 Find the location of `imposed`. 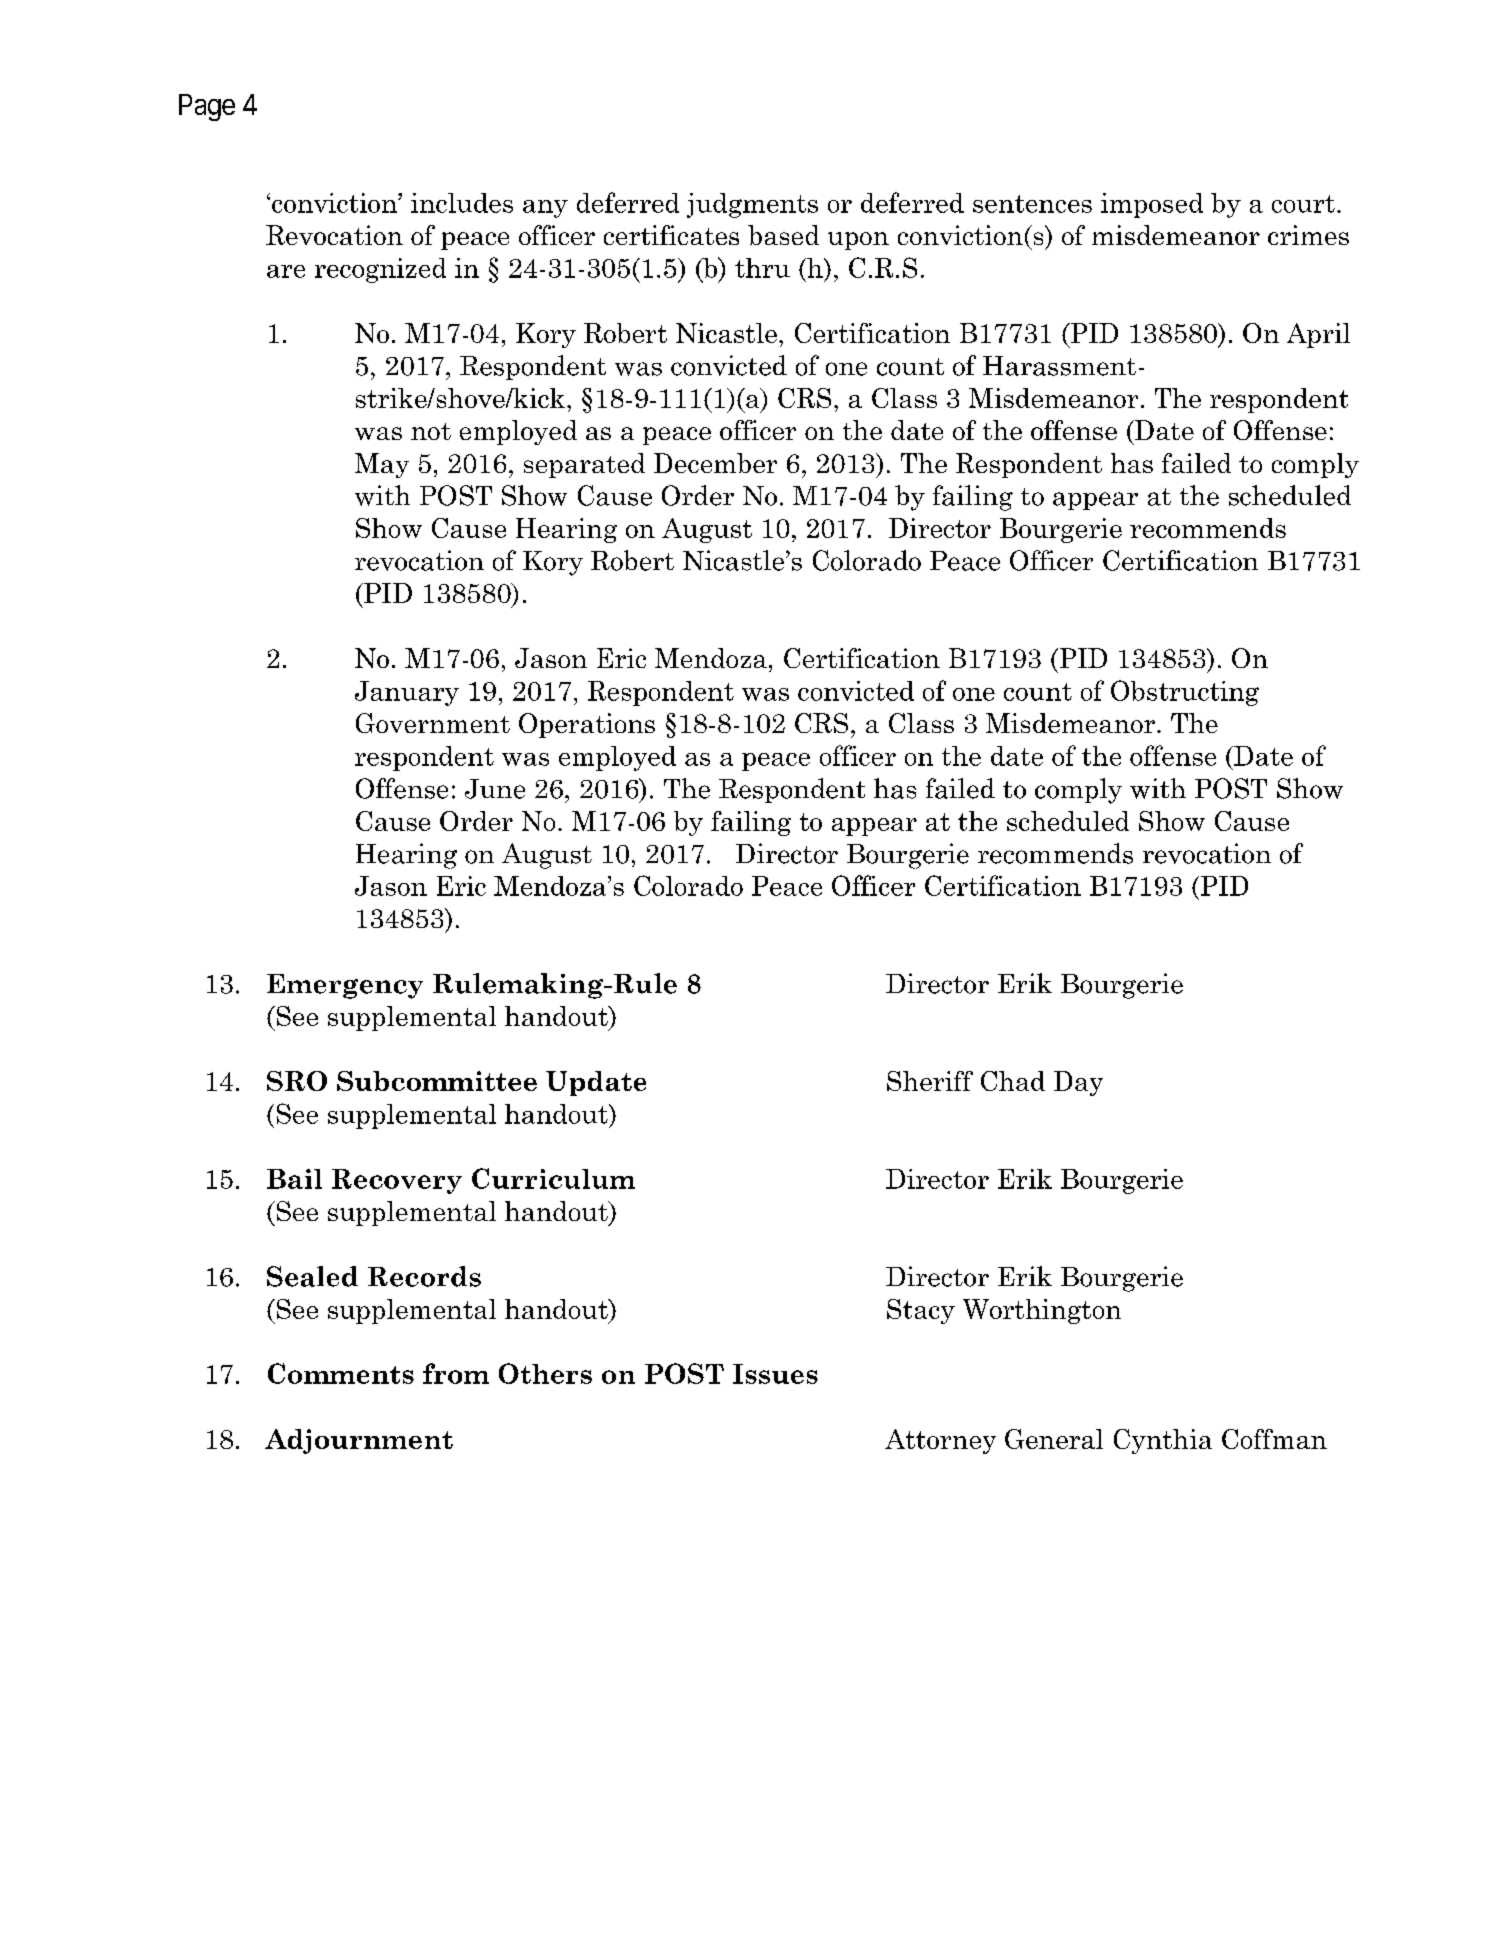

imposed is located at coordinates (1152, 205).
